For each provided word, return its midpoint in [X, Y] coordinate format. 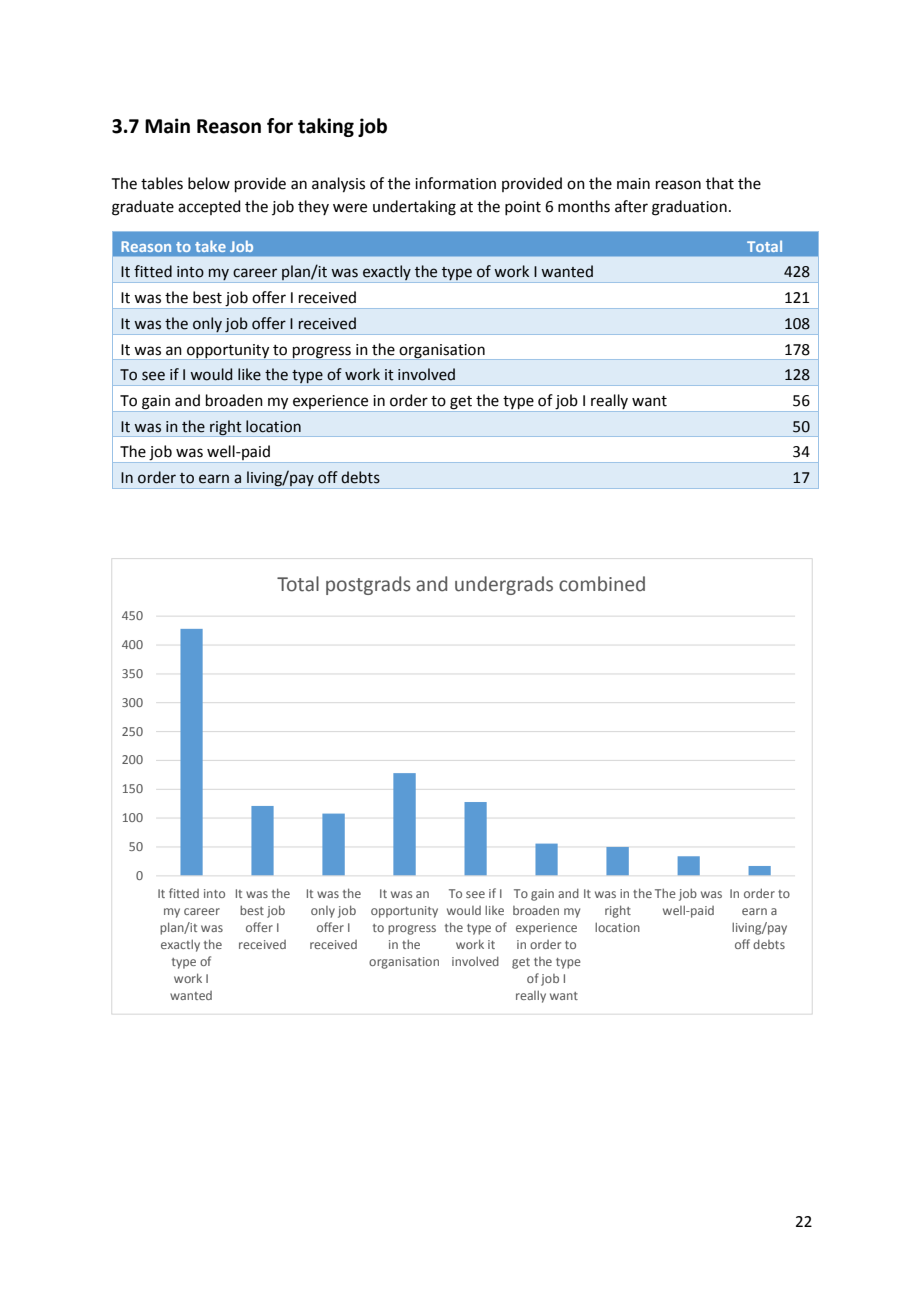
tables [162, 183]
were [350, 208]
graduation [689, 208]
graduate [143, 208]
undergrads [504, 585]
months [584, 206]
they [313, 207]
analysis [338, 185]
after [631, 206]
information [455, 183]
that [720, 183]
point [523, 208]
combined [602, 584]
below [209, 183]
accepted [209, 207]
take [210, 246]
